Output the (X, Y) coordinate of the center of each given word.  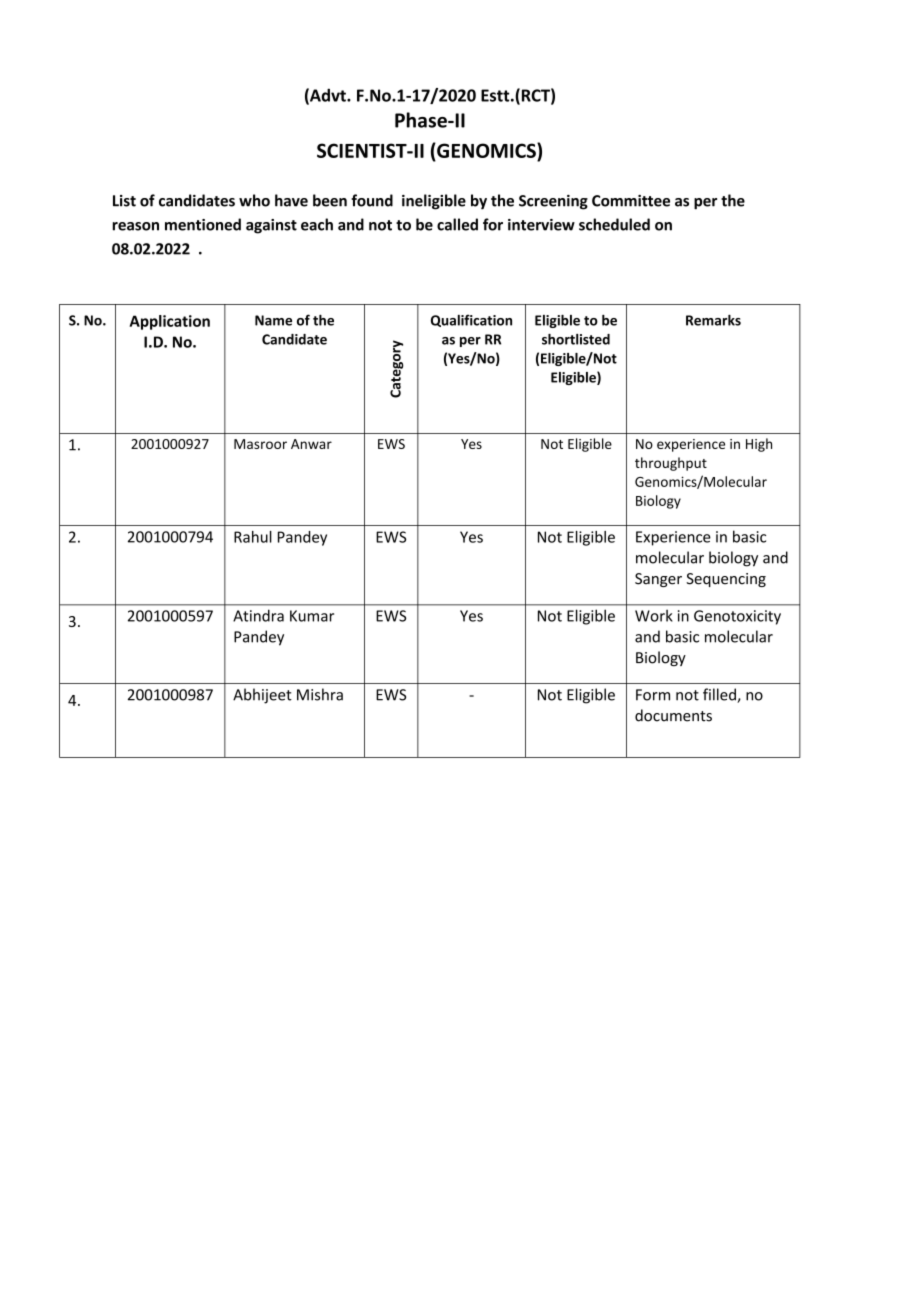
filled (720, 695)
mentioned (203, 224)
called (457, 224)
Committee (631, 201)
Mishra (320, 694)
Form (653, 695)
